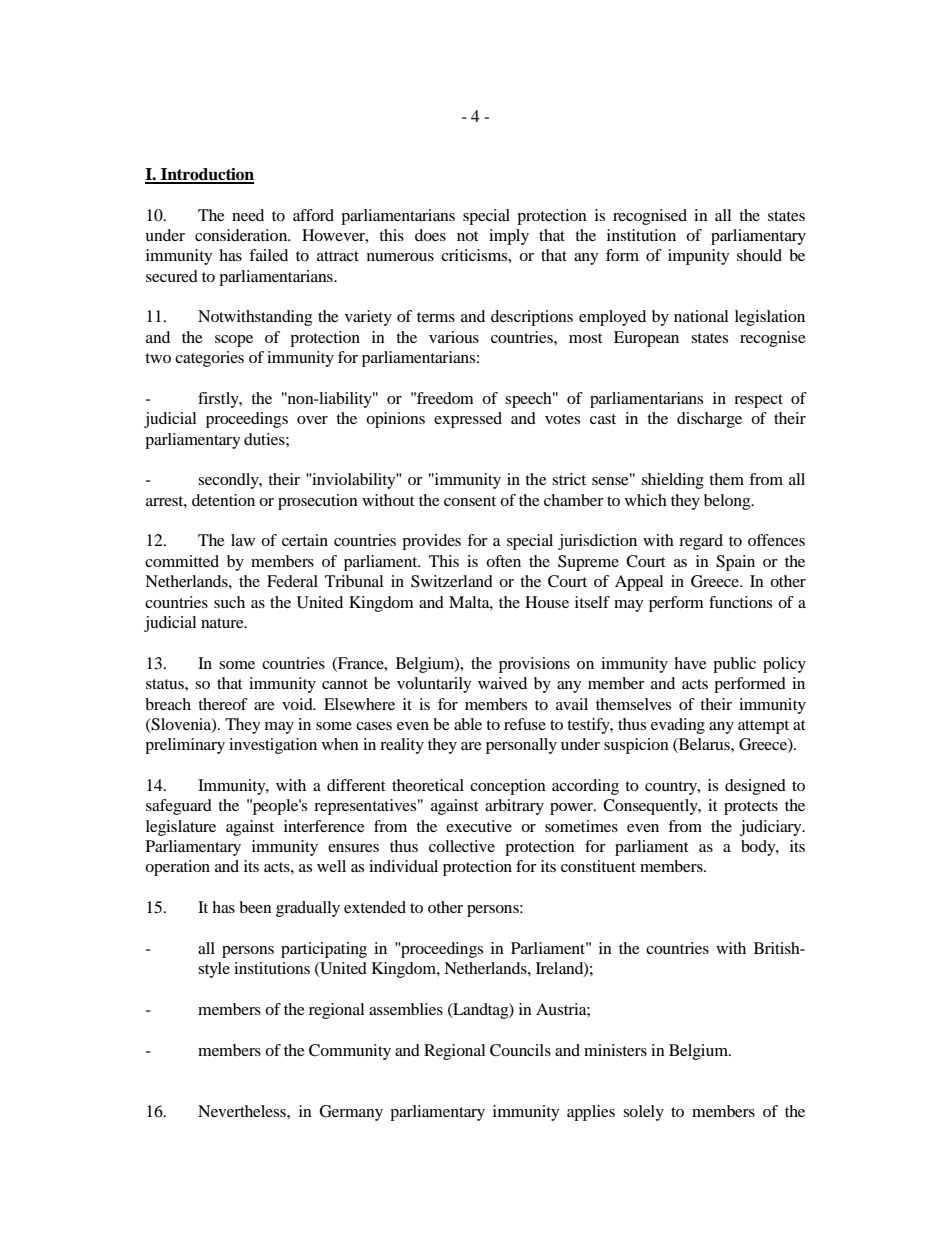  I want to click on need, so click(248, 215).
